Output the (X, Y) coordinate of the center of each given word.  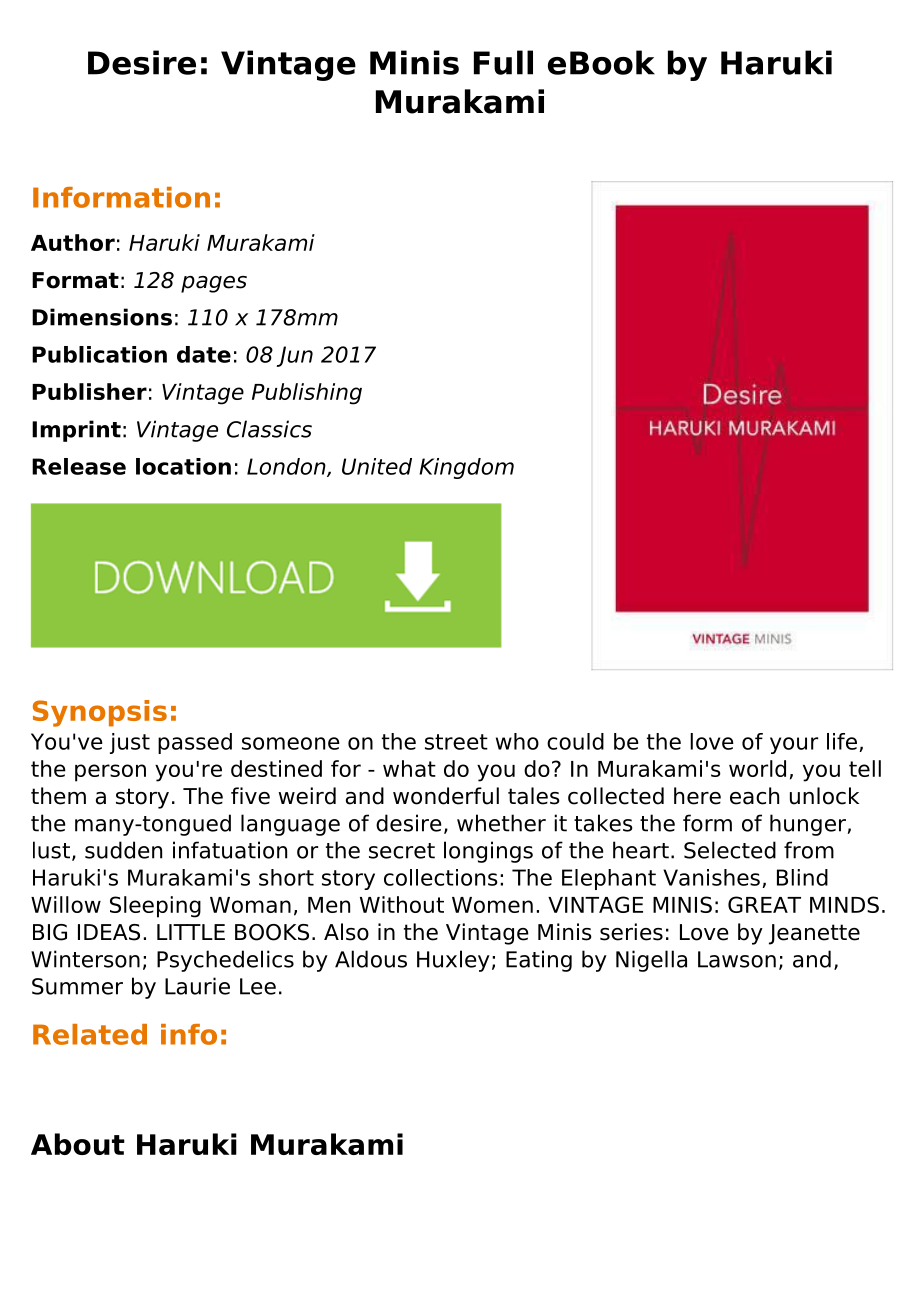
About (78, 1144)
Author (73, 242)
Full (503, 62)
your (794, 745)
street (456, 742)
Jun (294, 356)
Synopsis (100, 713)
